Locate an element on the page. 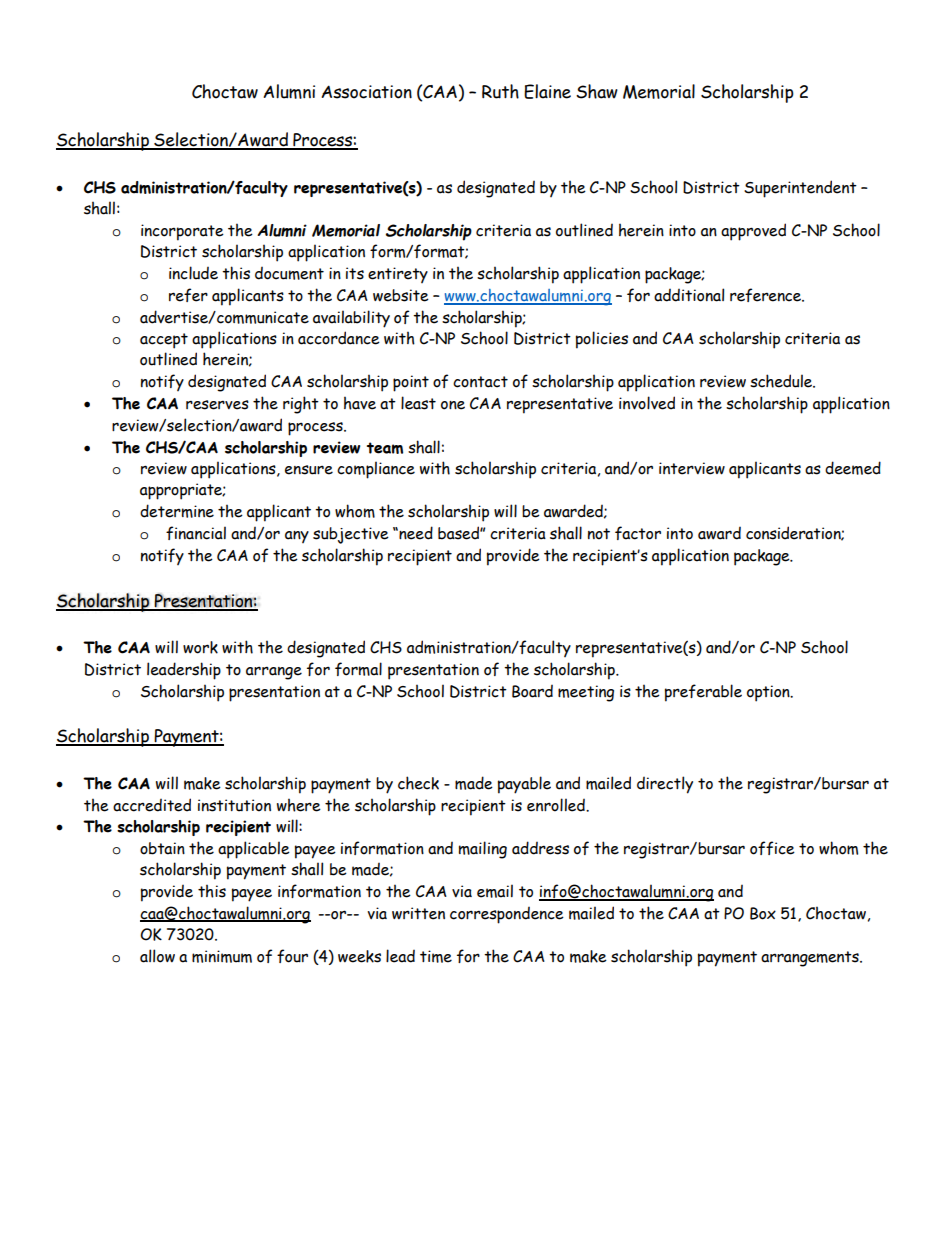 The image size is (952, 1233). Association is located at coordinates (366, 92).
